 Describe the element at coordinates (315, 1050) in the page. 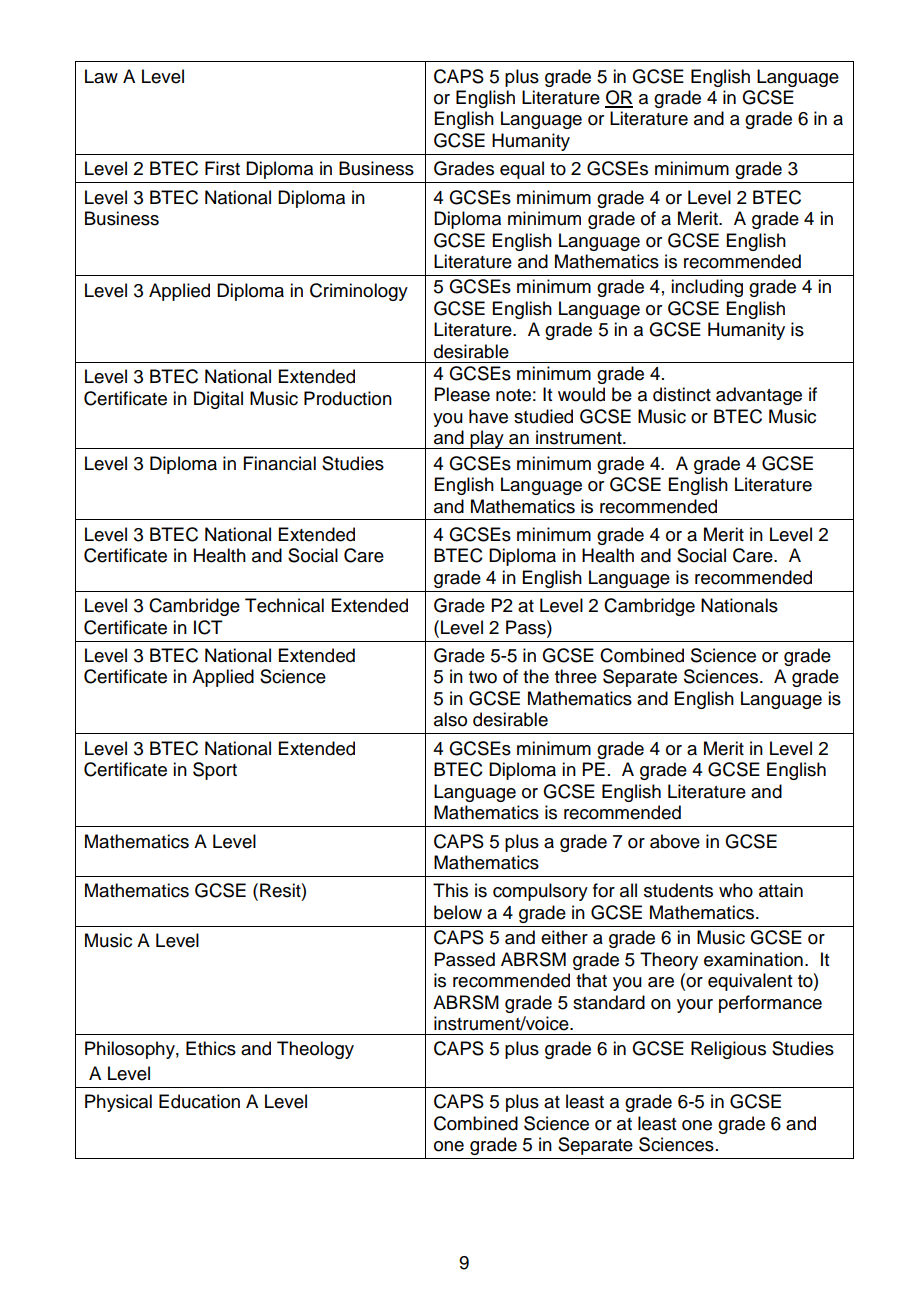

I see `Theology` at that location.
